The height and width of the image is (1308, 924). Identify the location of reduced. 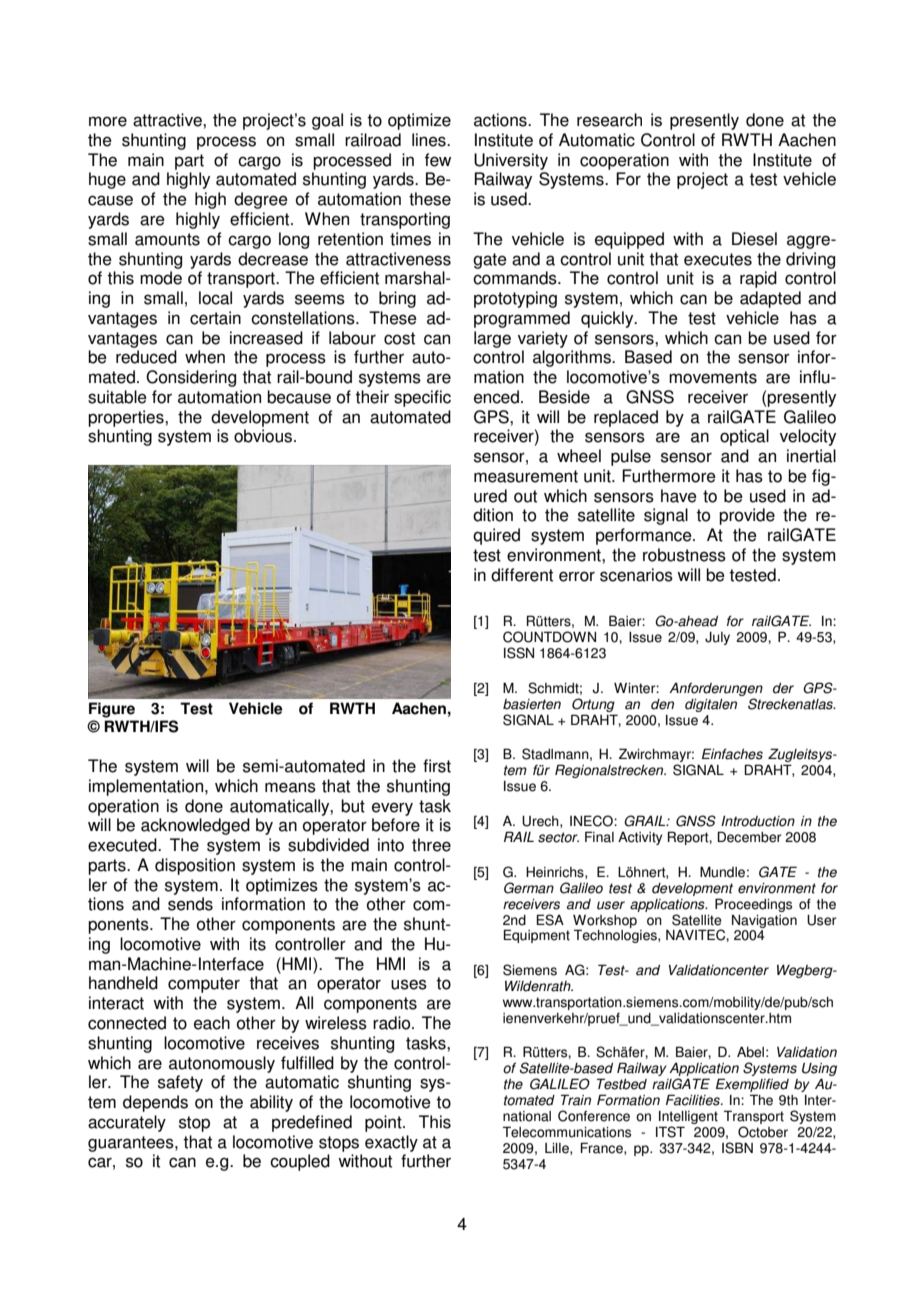
(146, 357).
